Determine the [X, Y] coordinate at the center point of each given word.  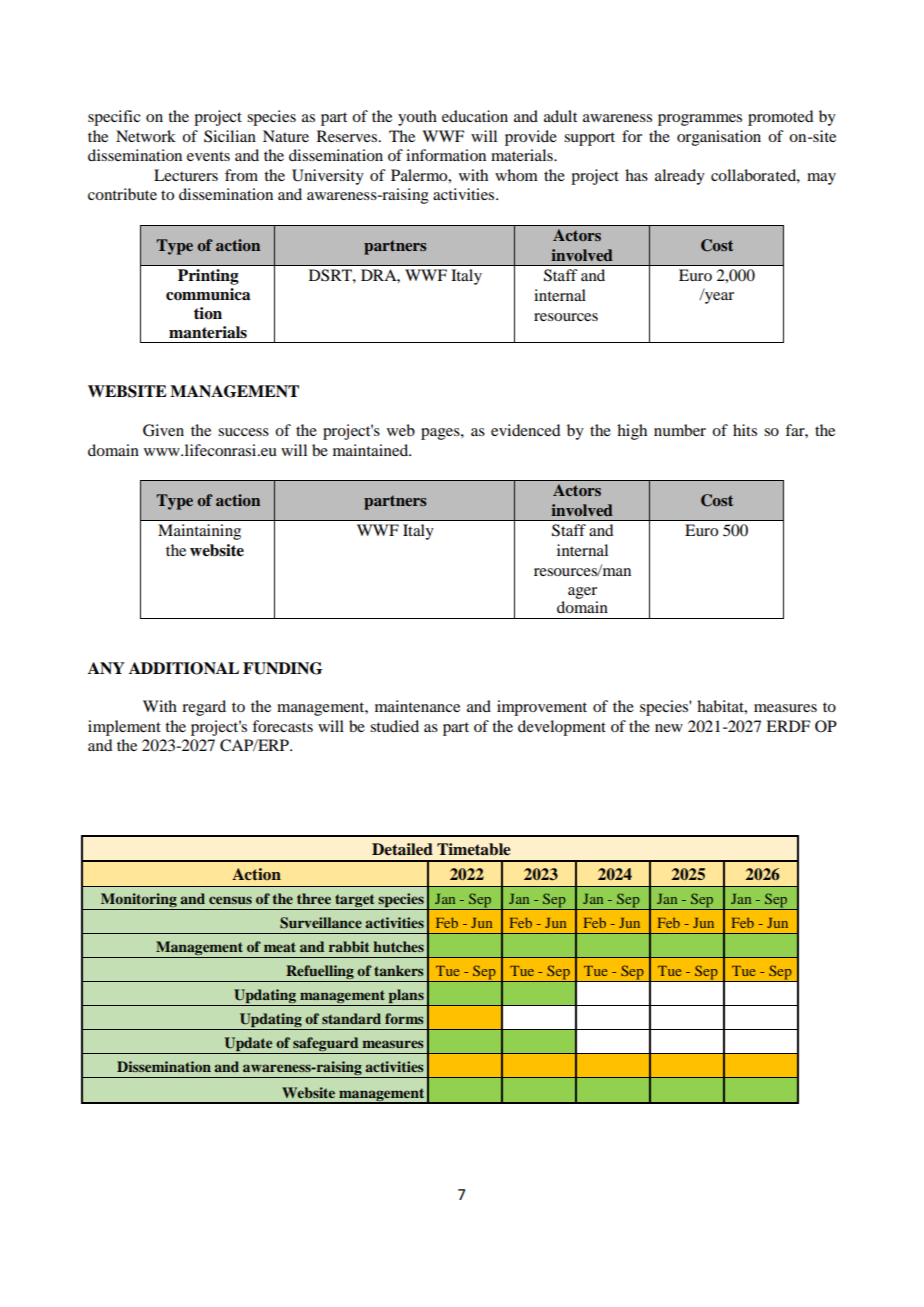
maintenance [417, 706]
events [208, 156]
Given [163, 430]
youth [417, 118]
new [669, 728]
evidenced [525, 430]
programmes [700, 120]
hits [745, 430]
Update [248, 1045]
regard [204, 708]
